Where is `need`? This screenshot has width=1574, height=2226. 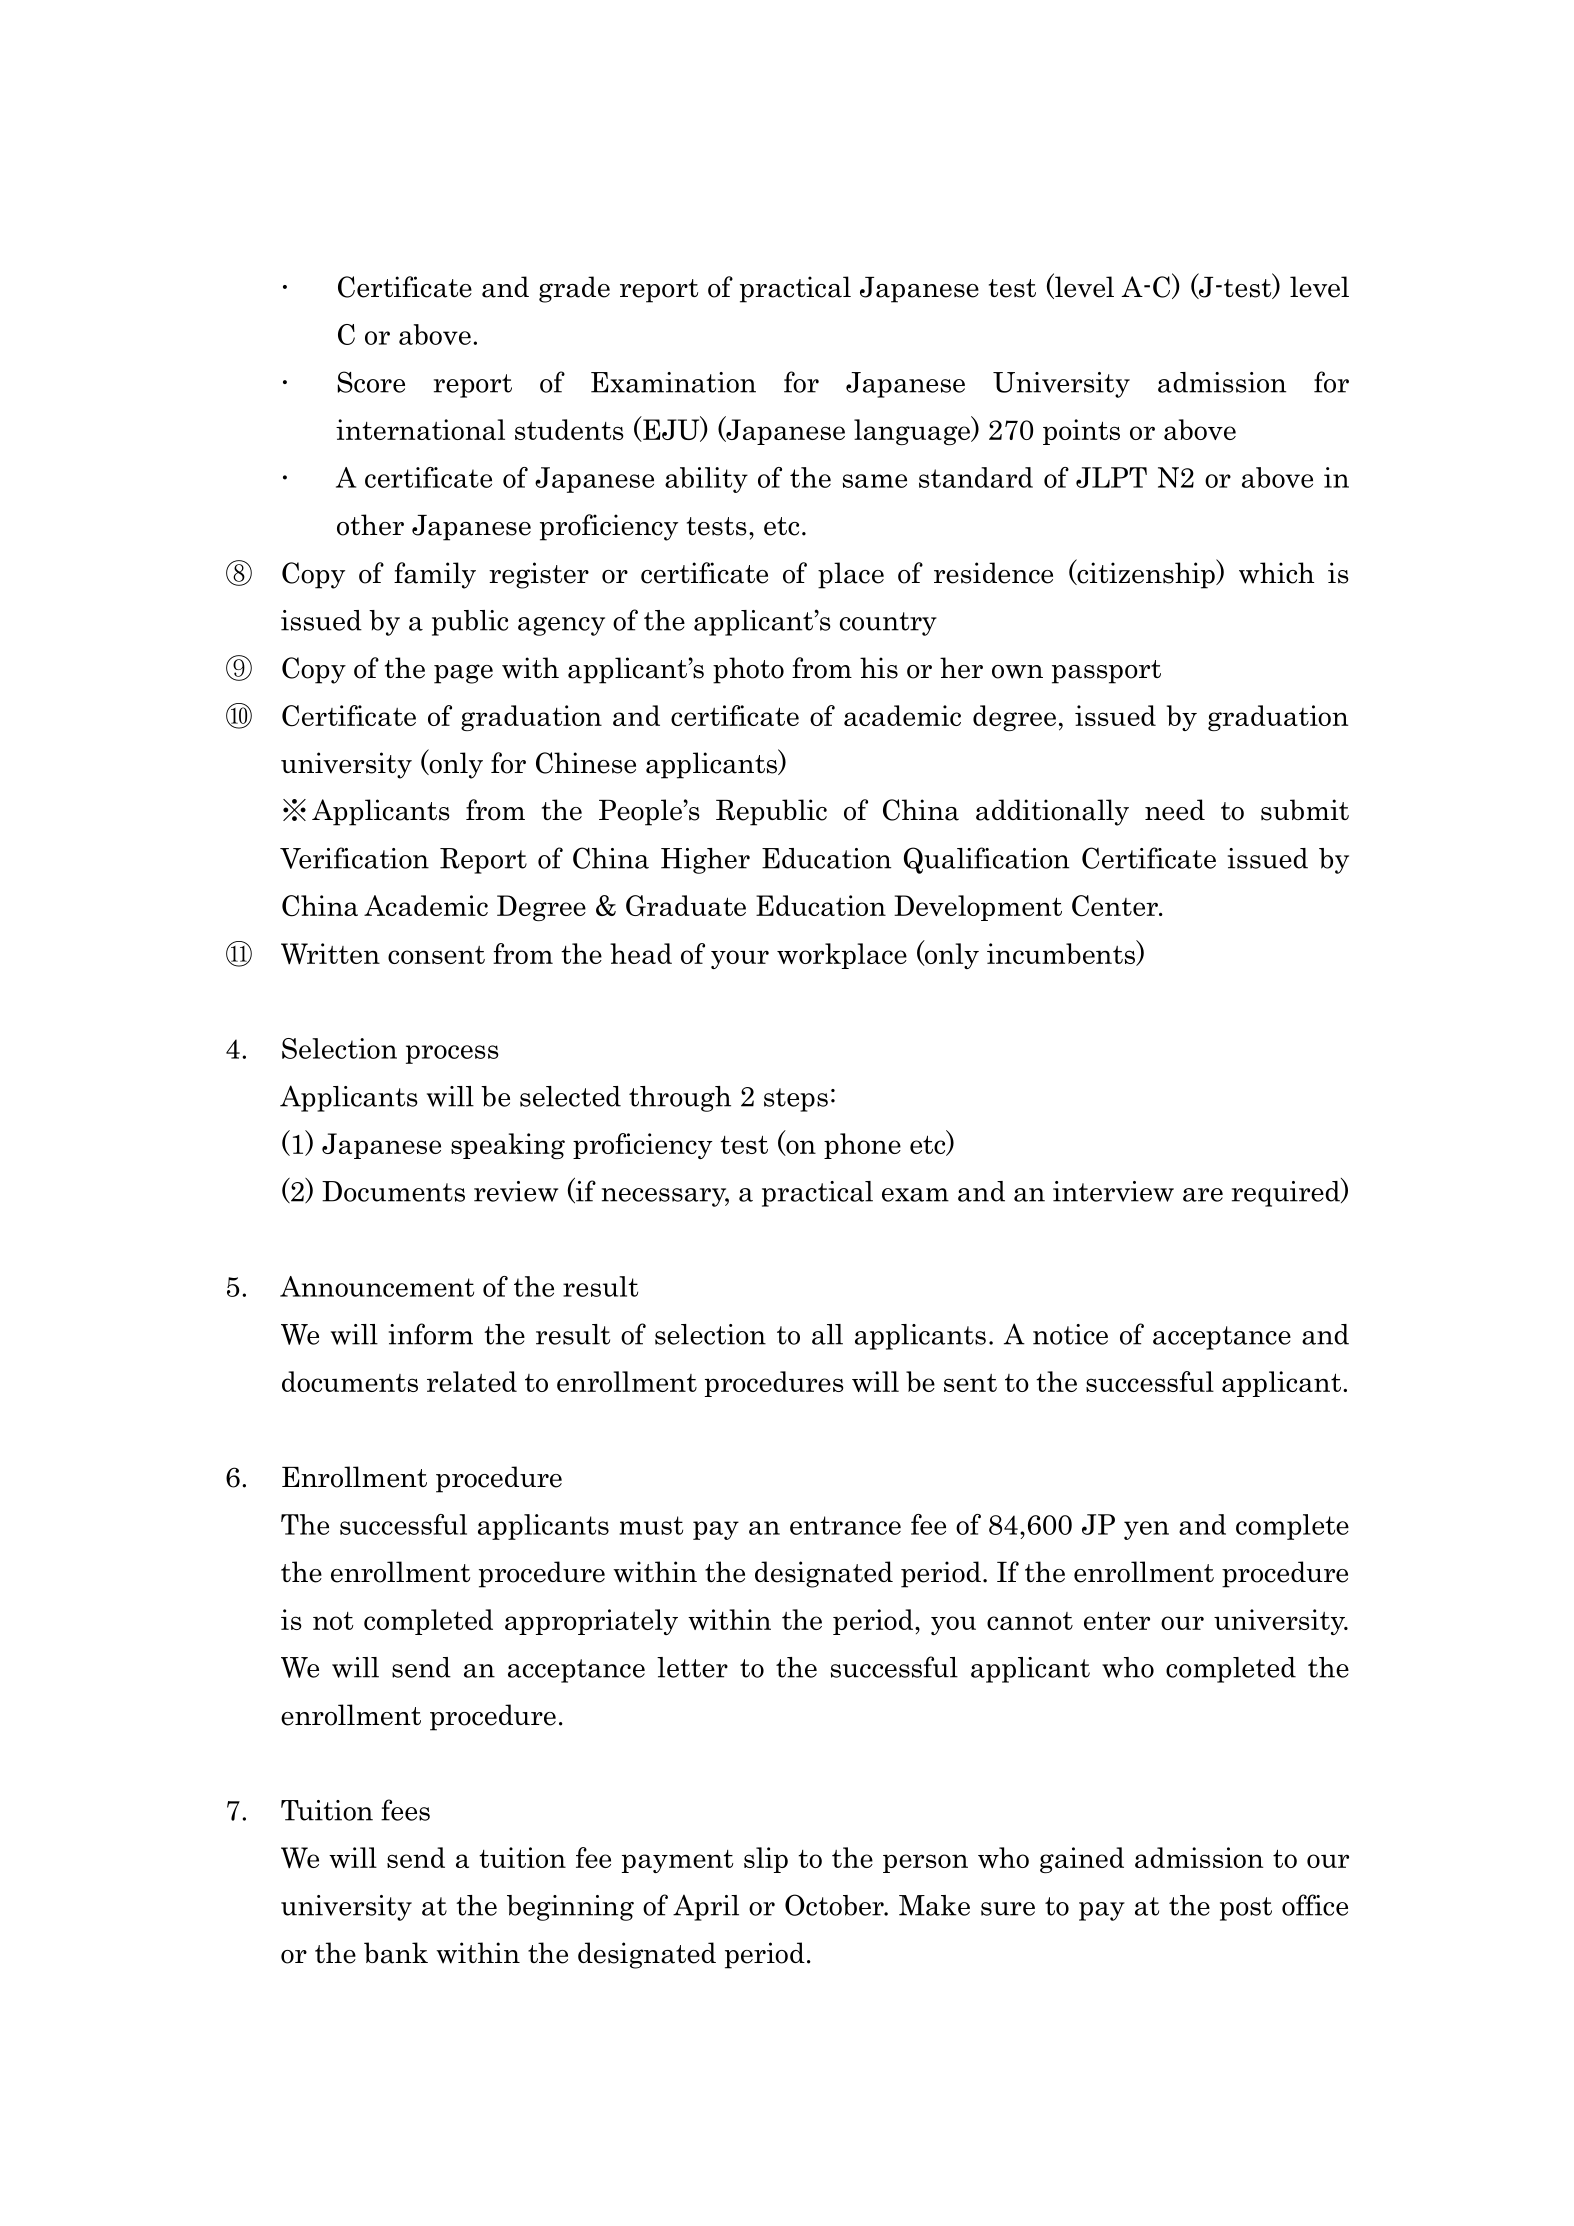 need is located at coordinates (1175, 810).
